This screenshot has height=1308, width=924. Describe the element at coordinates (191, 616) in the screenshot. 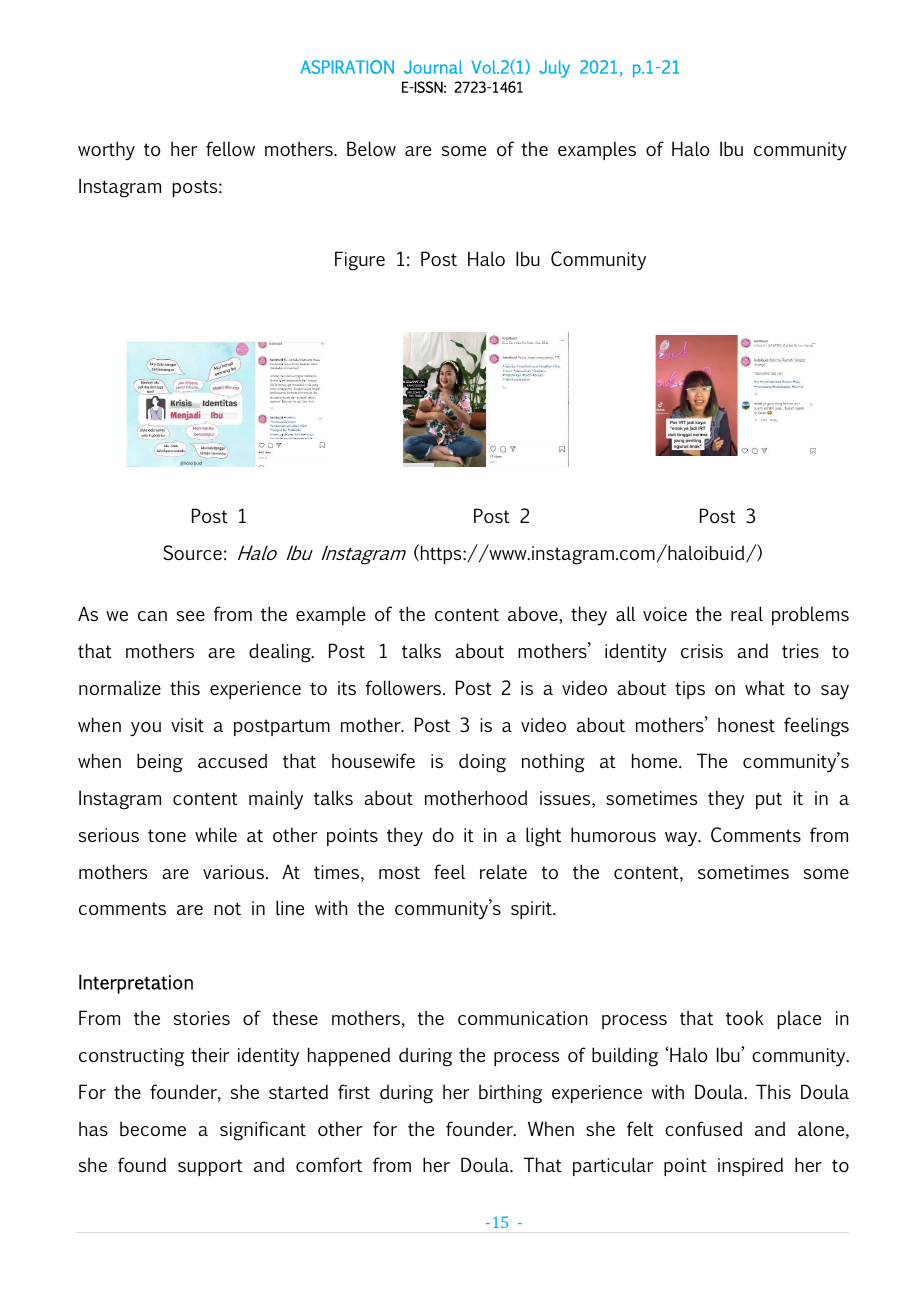

I see `see` at that location.
